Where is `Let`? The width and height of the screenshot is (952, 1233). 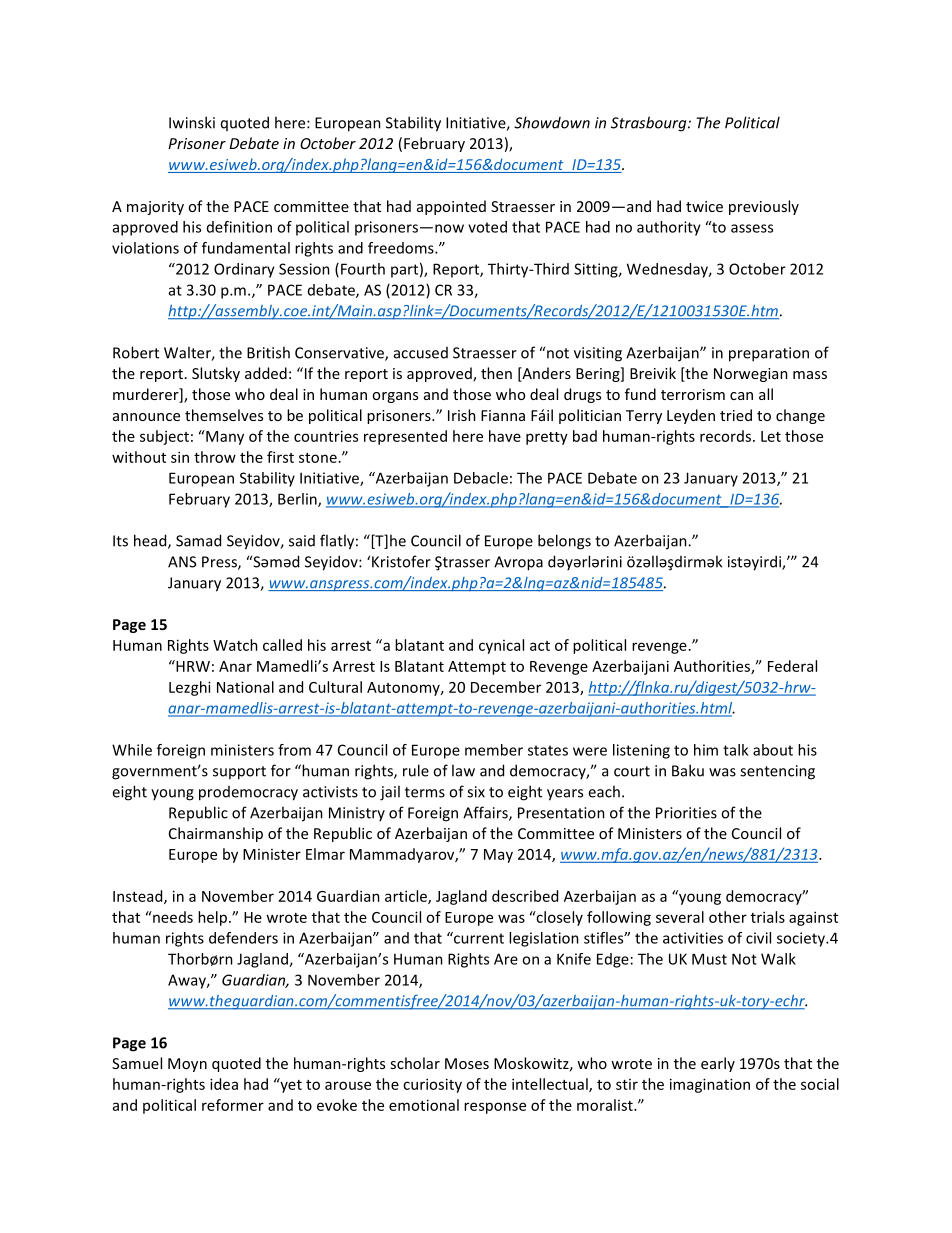
Let is located at coordinates (771, 436).
